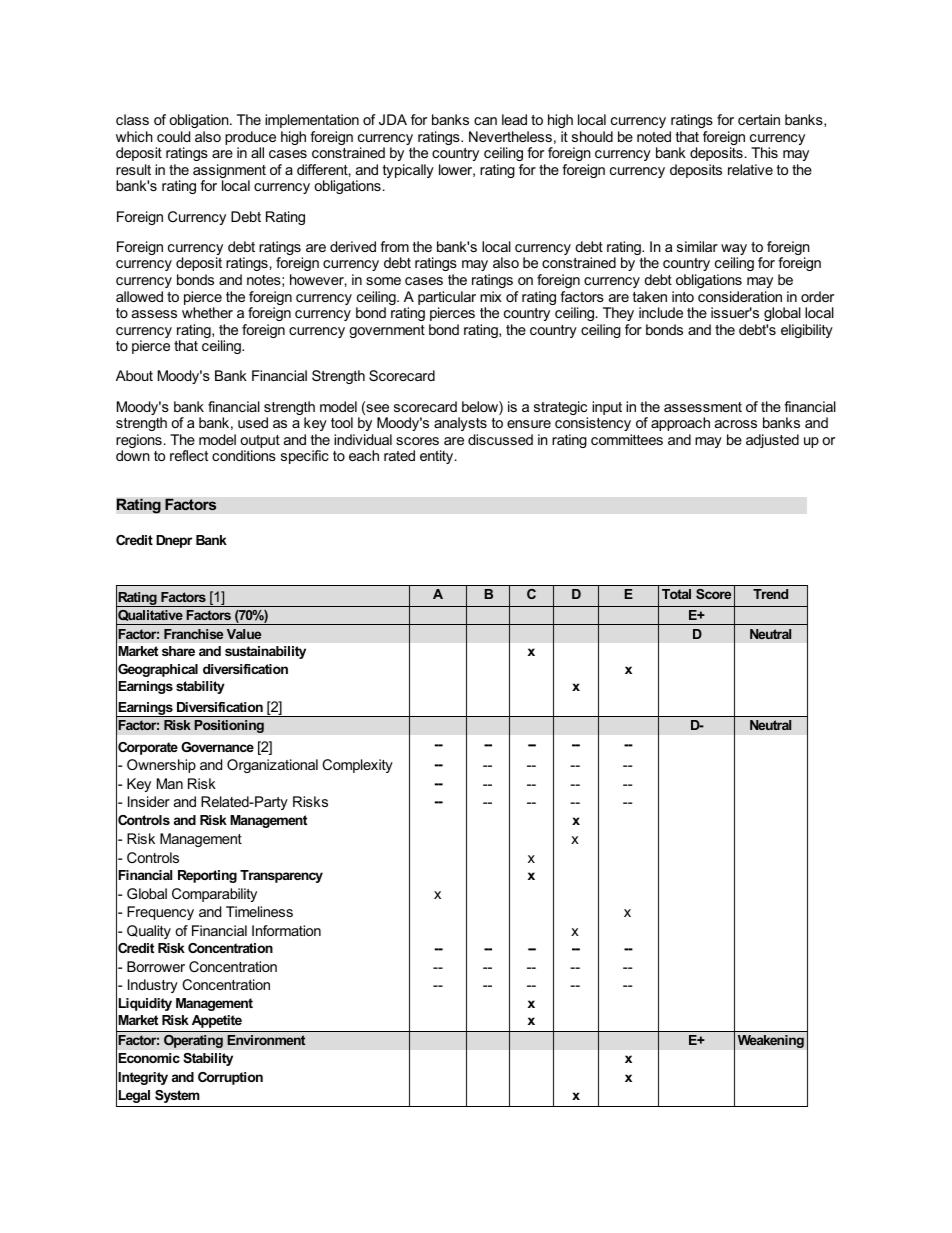 This screenshot has width=952, height=1233. Describe the element at coordinates (229, 172) in the screenshot. I see `assignment` at that location.
